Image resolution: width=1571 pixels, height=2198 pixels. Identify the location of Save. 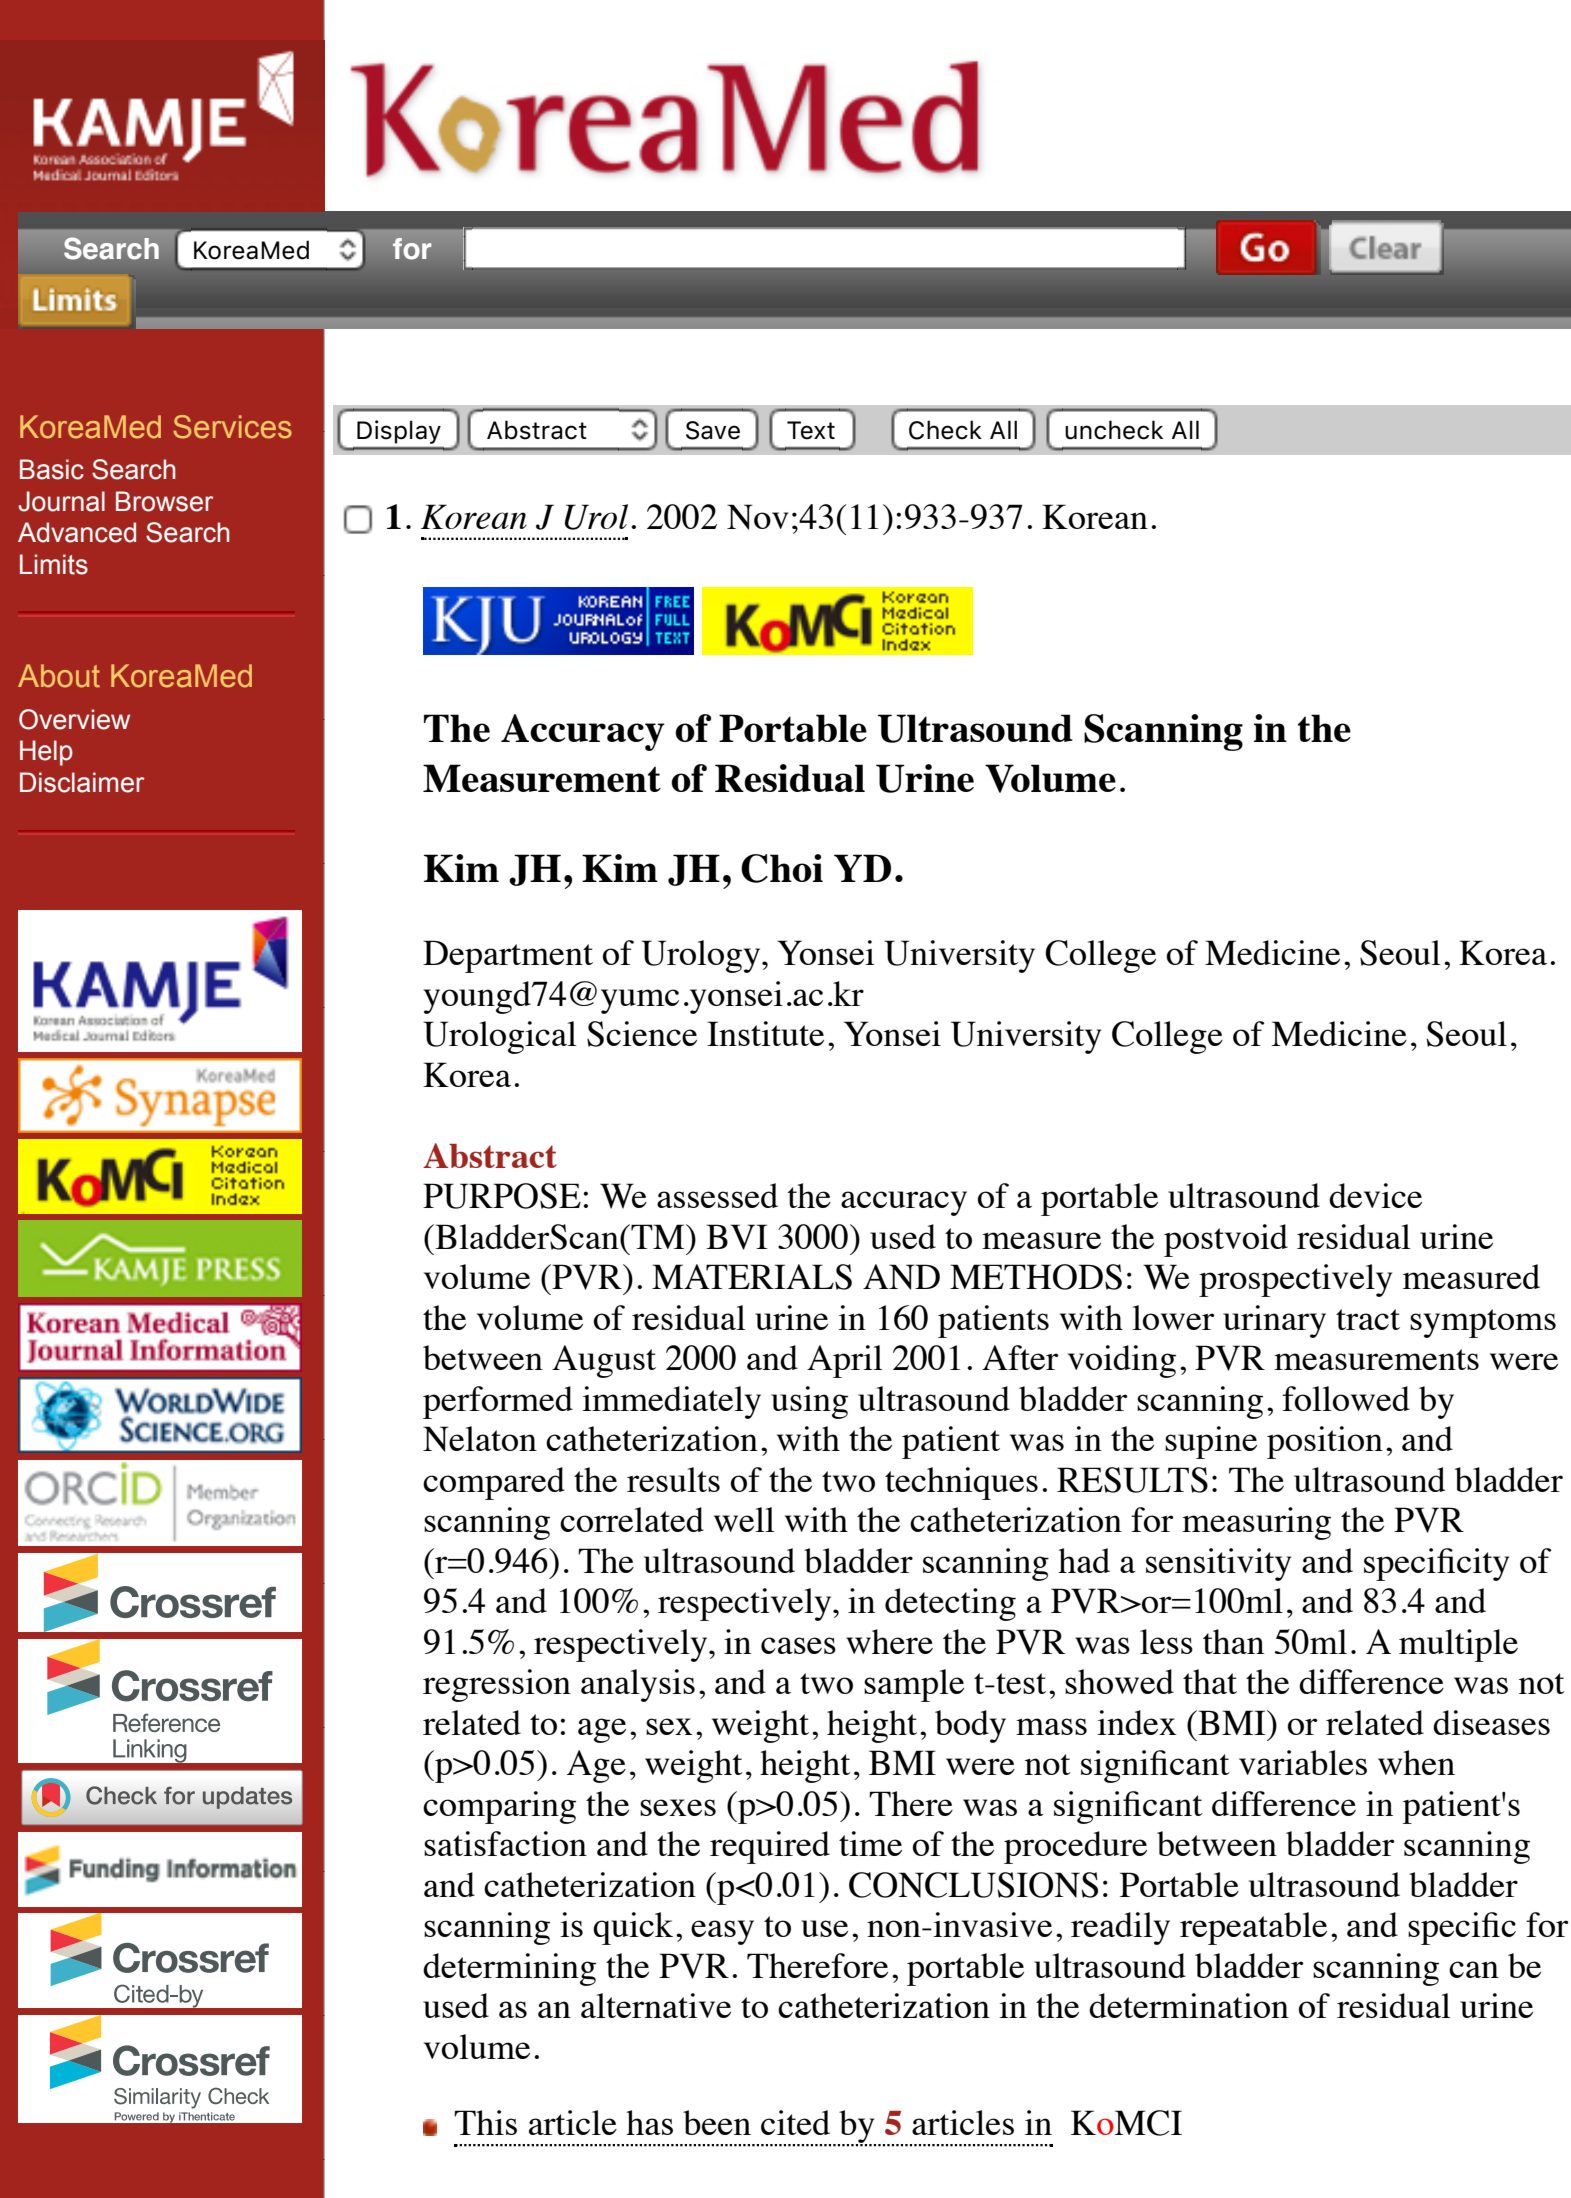
(713, 430).
